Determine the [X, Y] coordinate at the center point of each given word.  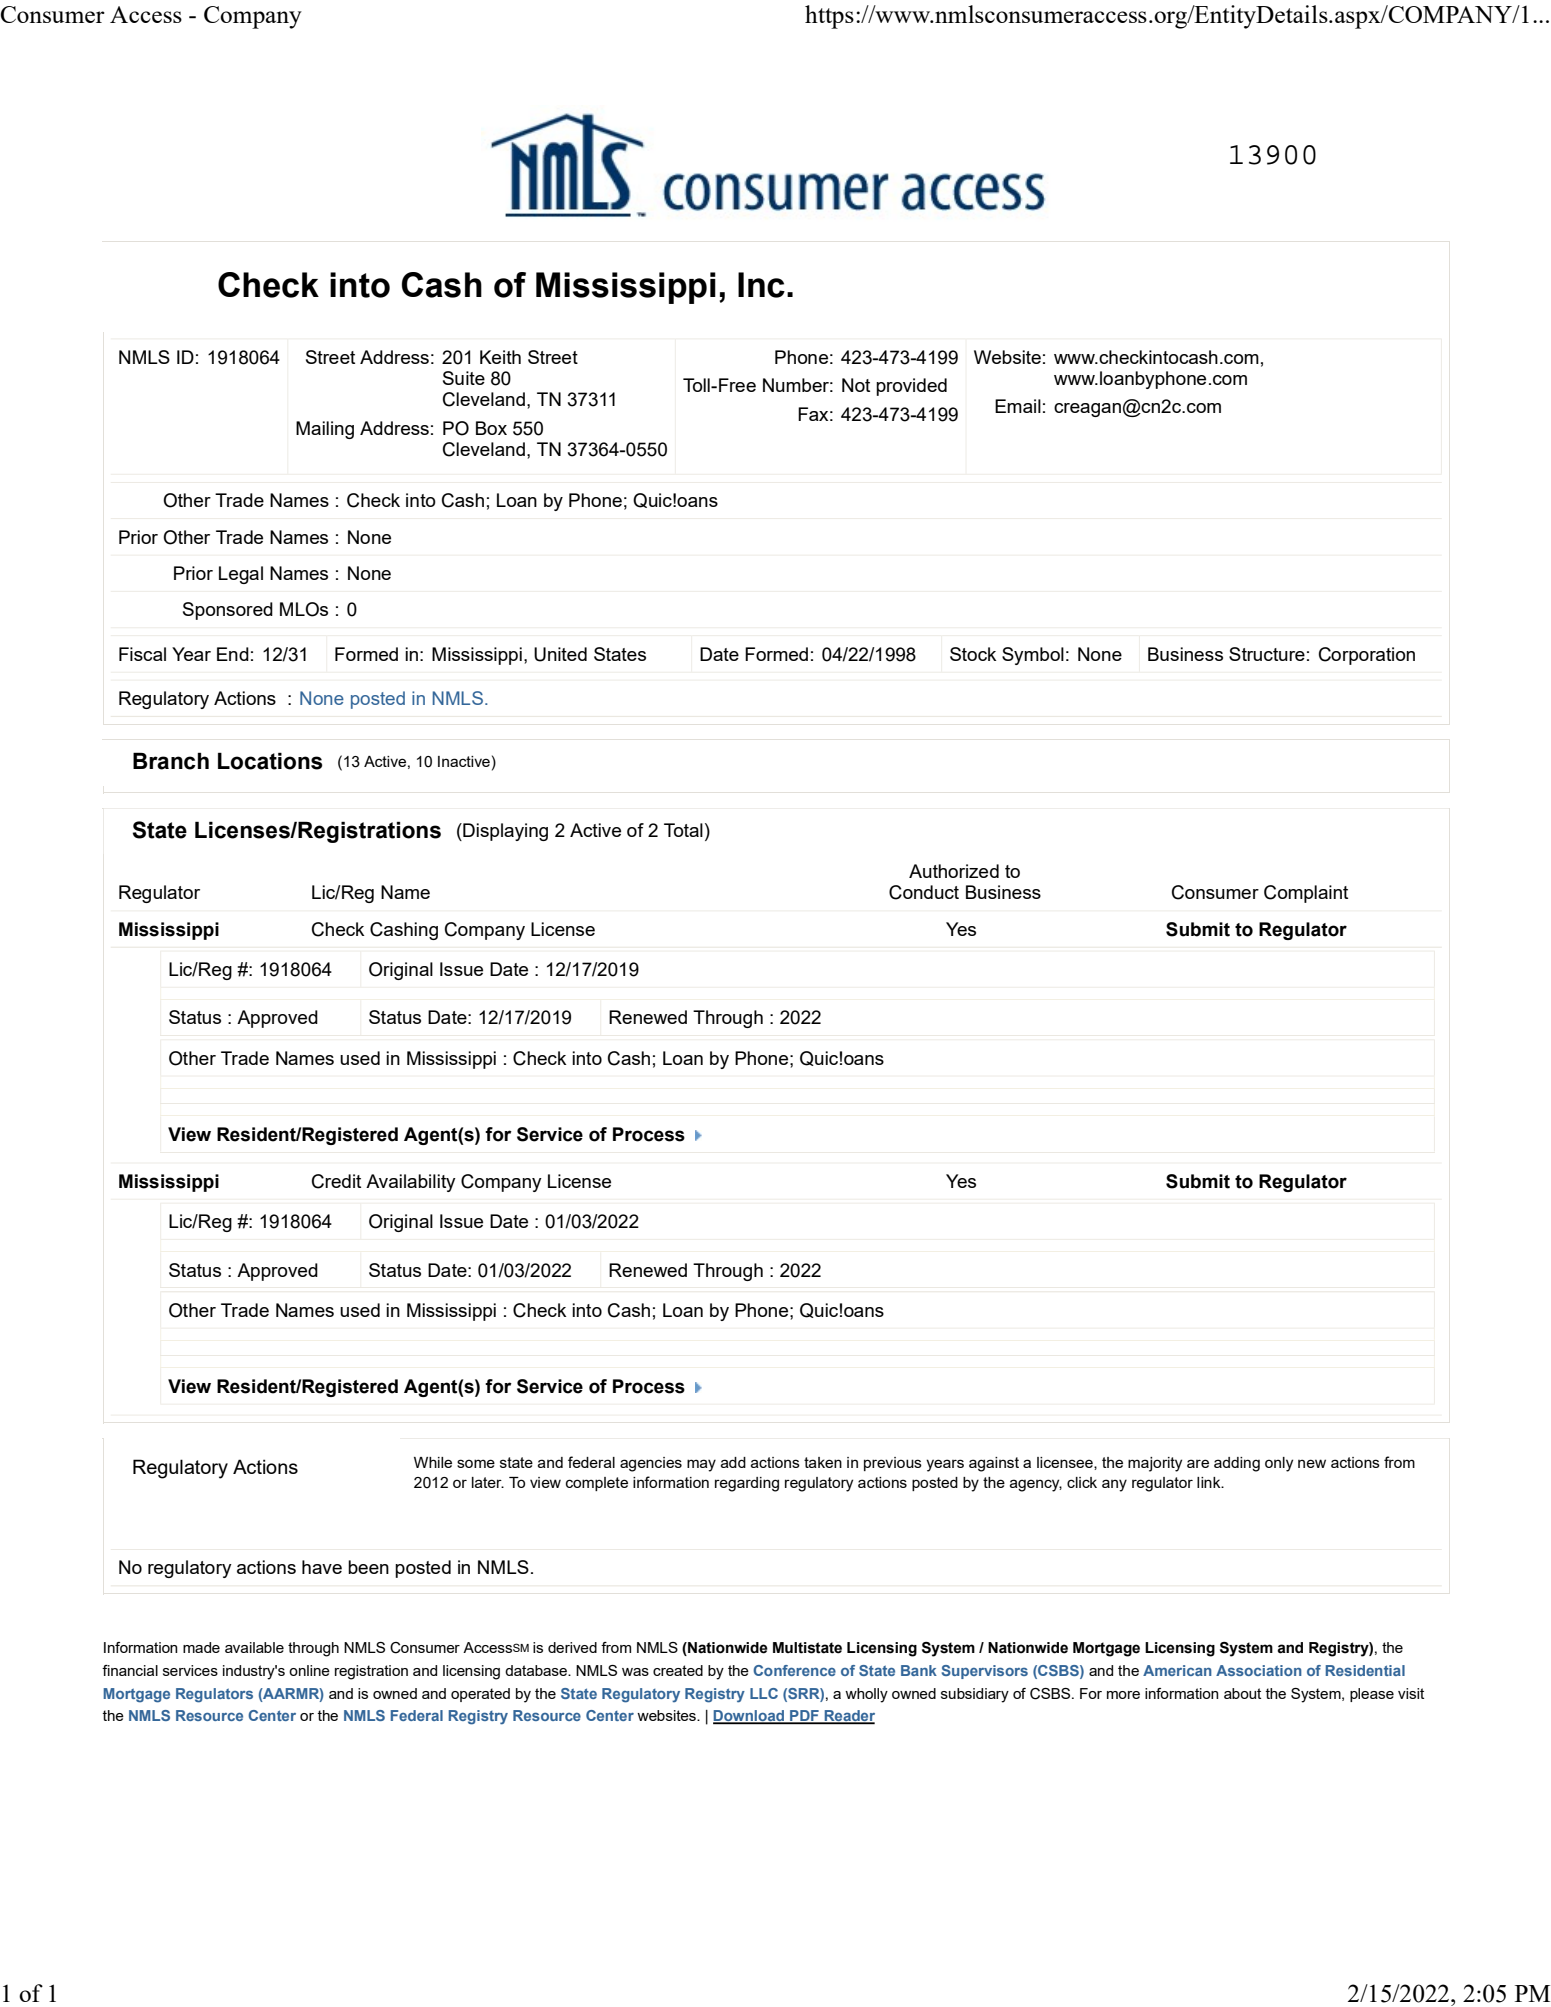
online [309, 1670]
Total [683, 830]
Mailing [325, 430]
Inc [761, 285]
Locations [270, 761]
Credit [336, 1181]
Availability [411, 1183]
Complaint [1306, 894]
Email [1018, 406]
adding [1237, 1464]
